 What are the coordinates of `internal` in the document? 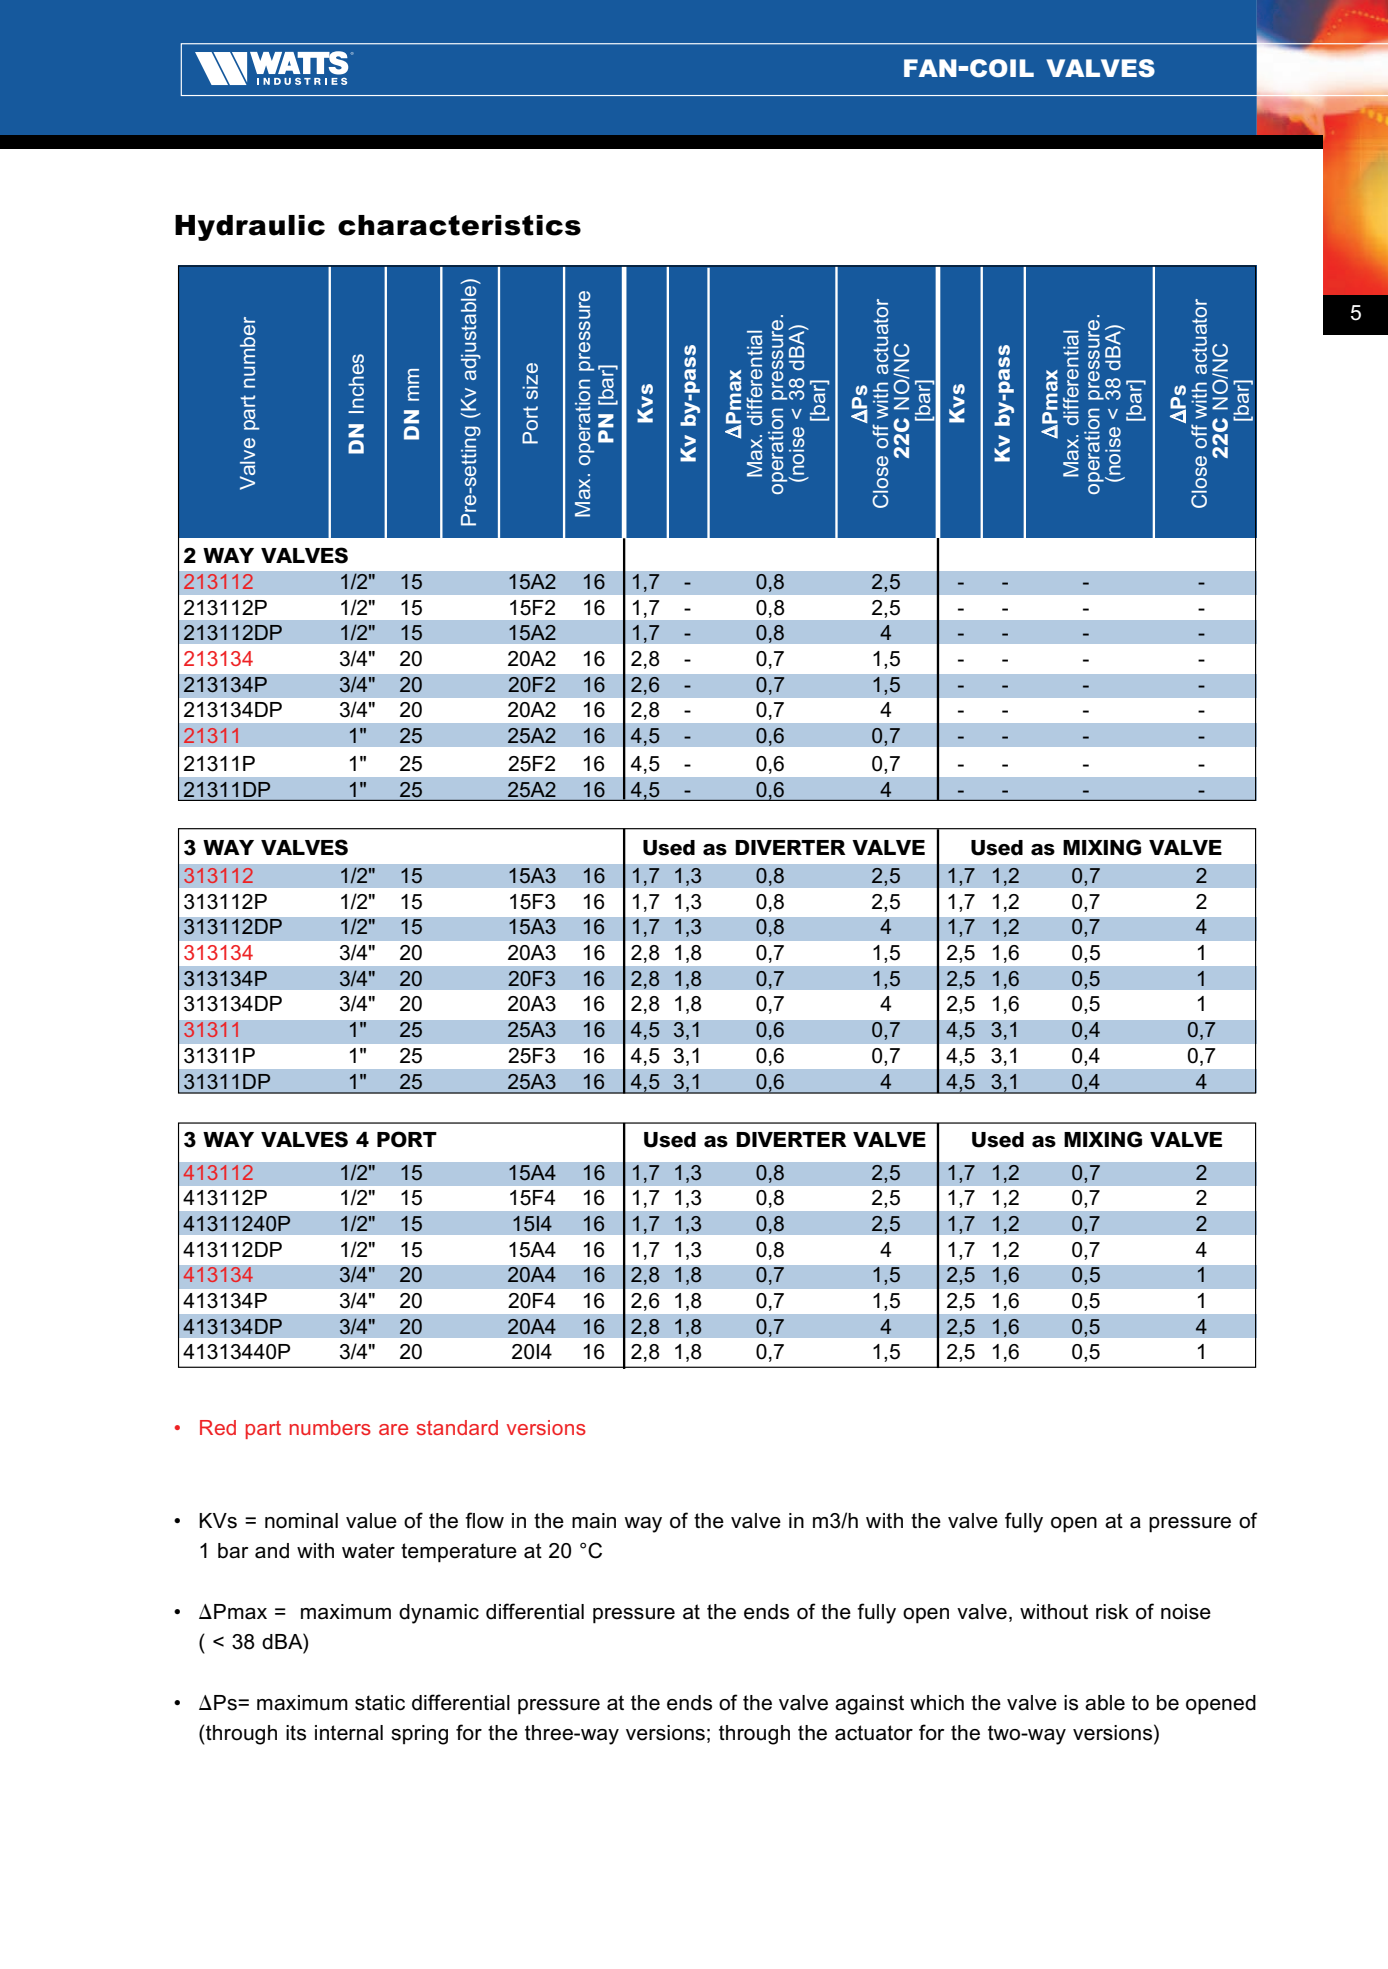 It's located at (349, 1733).
